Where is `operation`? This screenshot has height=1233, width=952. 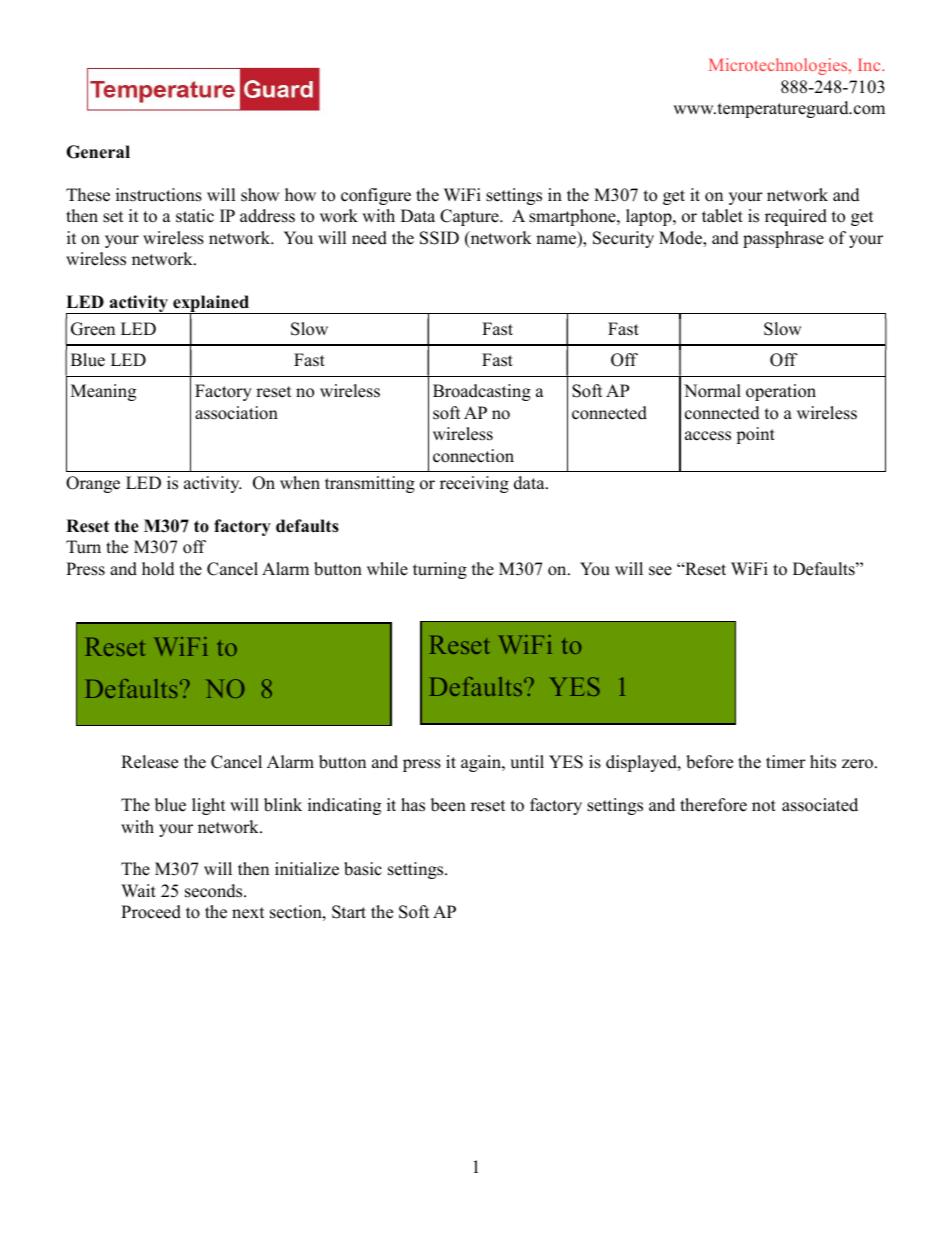
operation is located at coordinates (781, 392).
